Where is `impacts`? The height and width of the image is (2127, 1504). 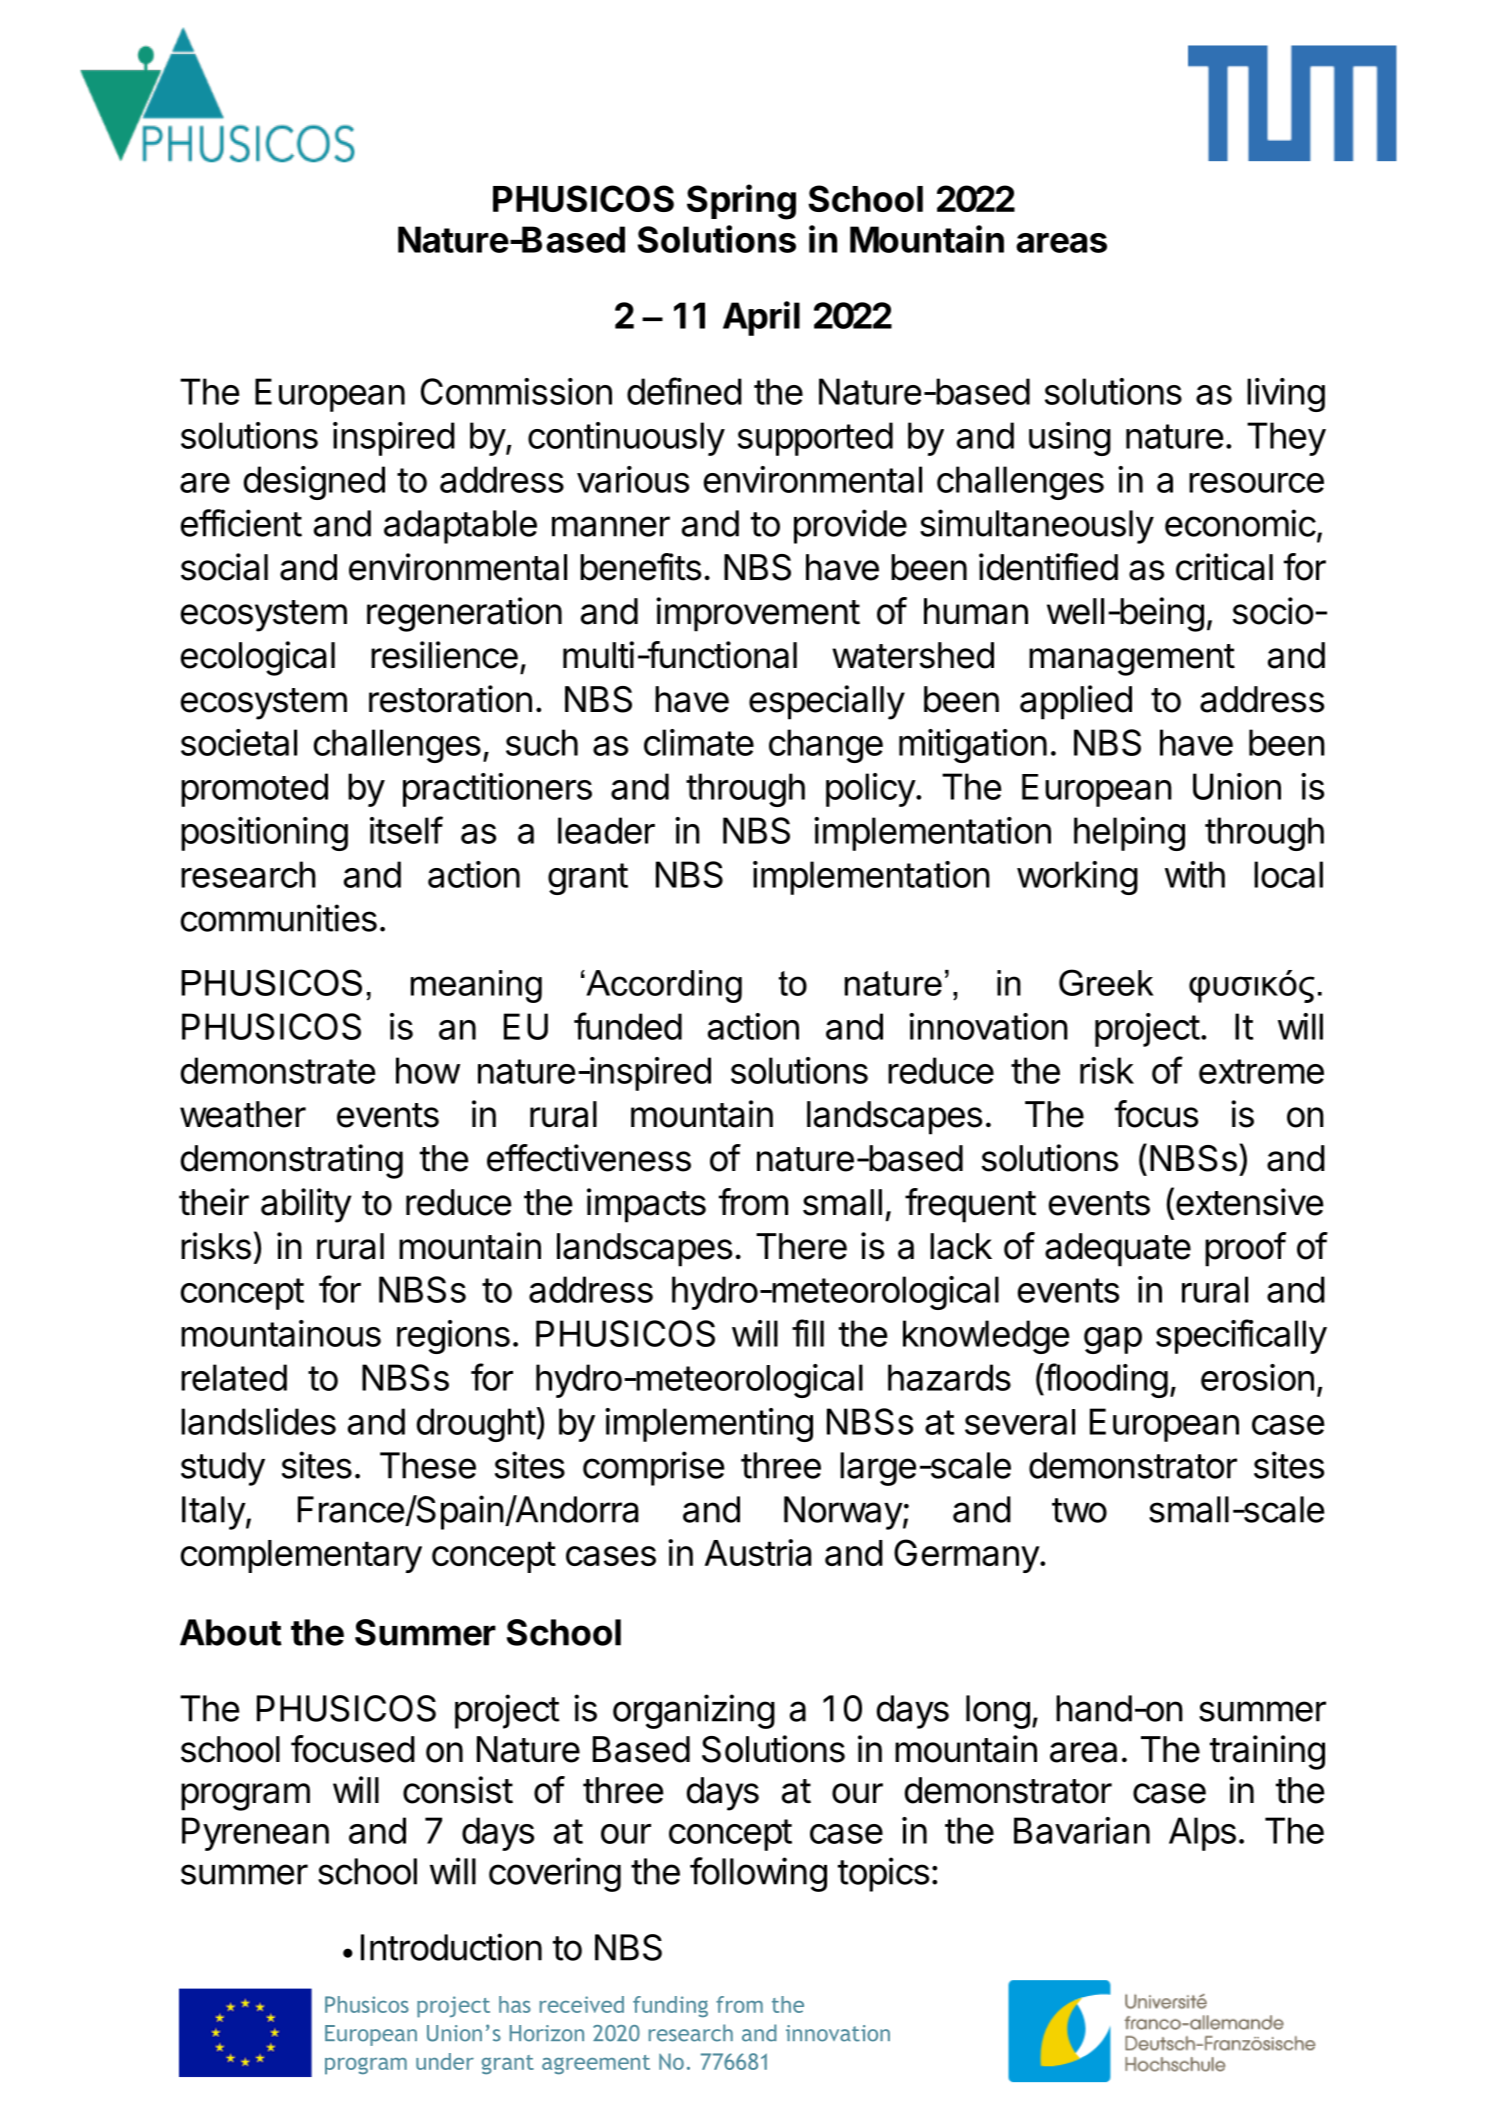 impacts is located at coordinates (646, 1205).
